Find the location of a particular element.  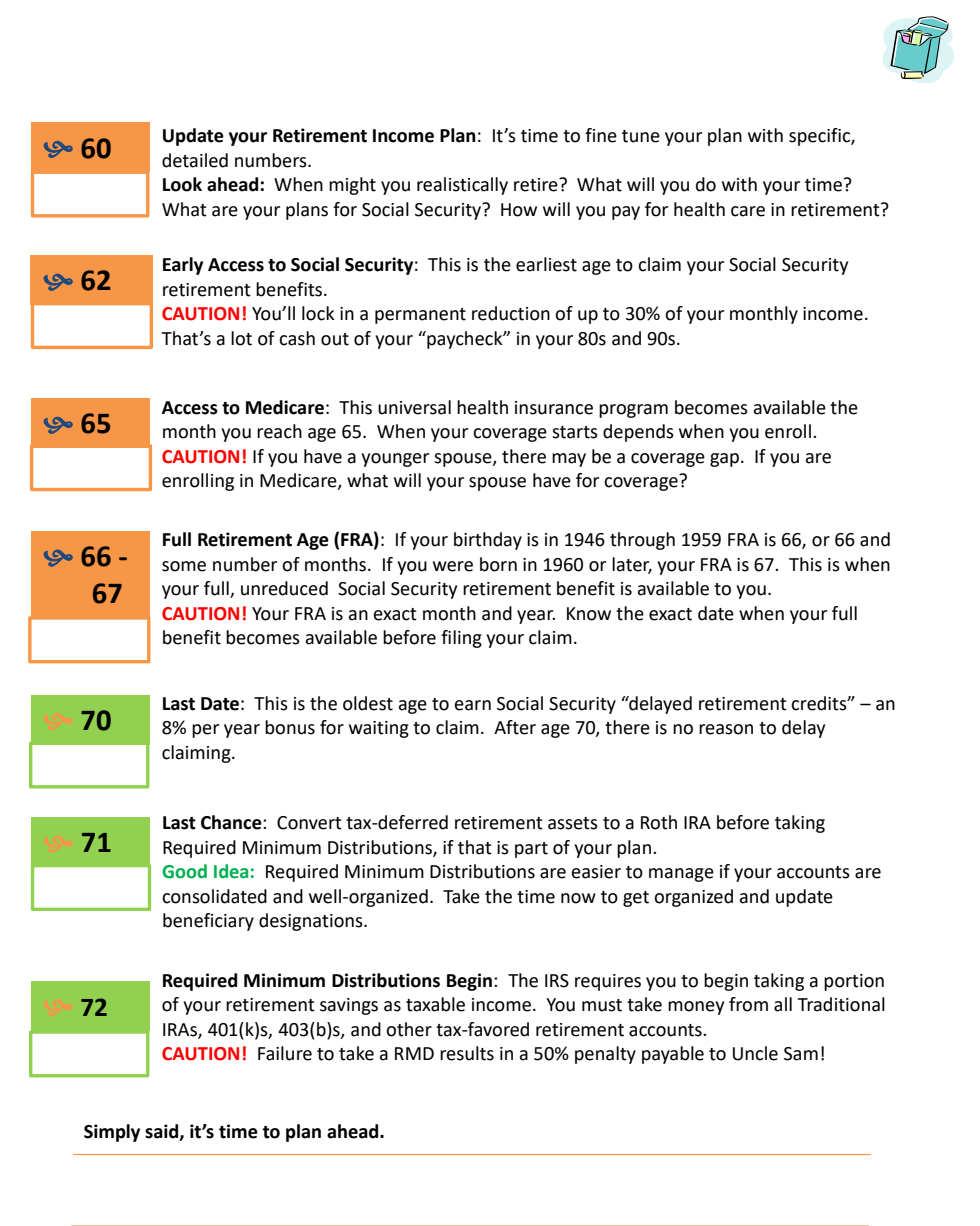

results is located at coordinates (467, 1053).
